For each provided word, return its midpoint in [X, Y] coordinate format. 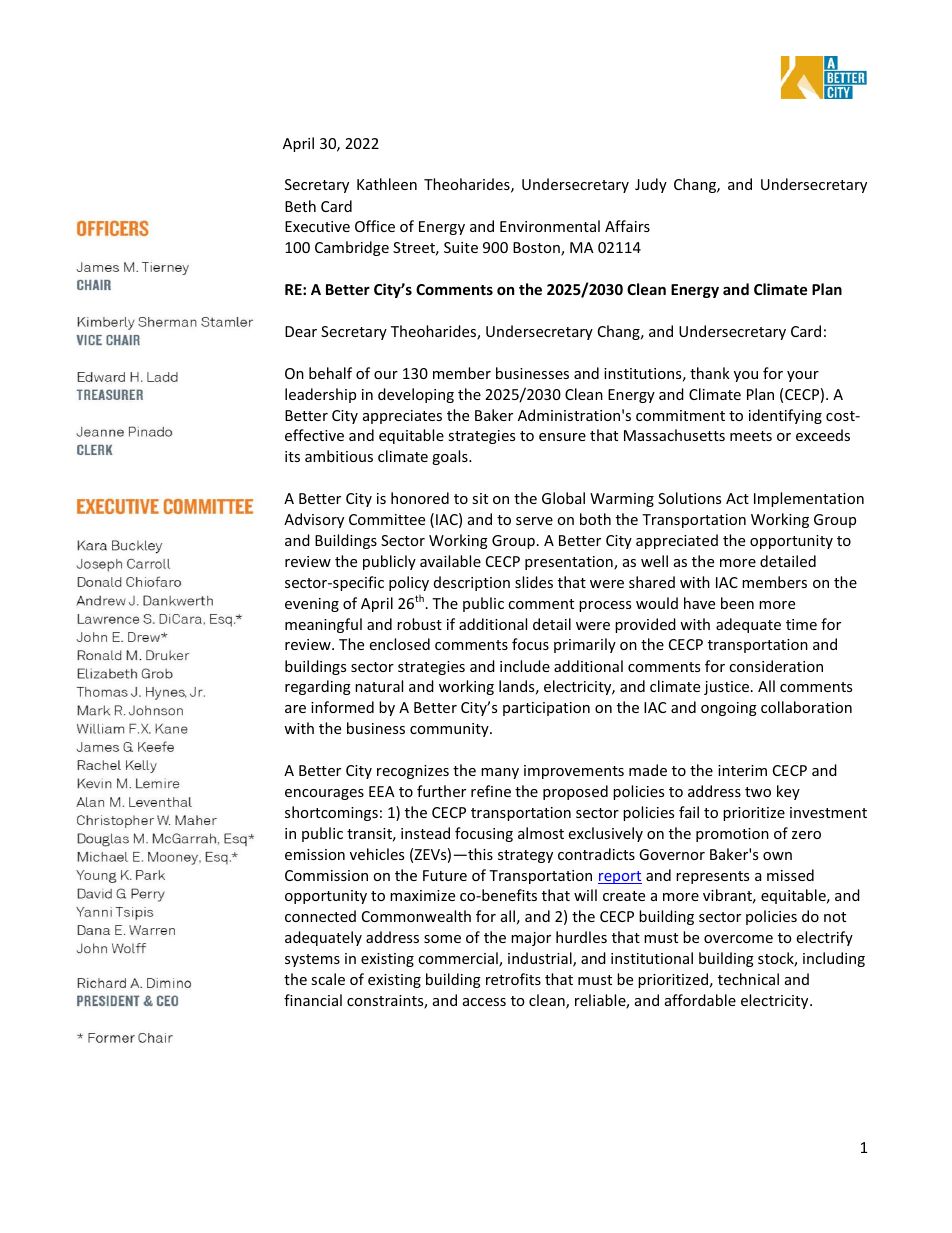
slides [534, 582]
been [737, 603]
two [758, 792]
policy [409, 583]
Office [375, 226]
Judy [651, 185]
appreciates [402, 417]
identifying [785, 416]
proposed [575, 792]
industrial [541, 959]
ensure [562, 437]
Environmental [550, 226]
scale [328, 979]
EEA [382, 791]
